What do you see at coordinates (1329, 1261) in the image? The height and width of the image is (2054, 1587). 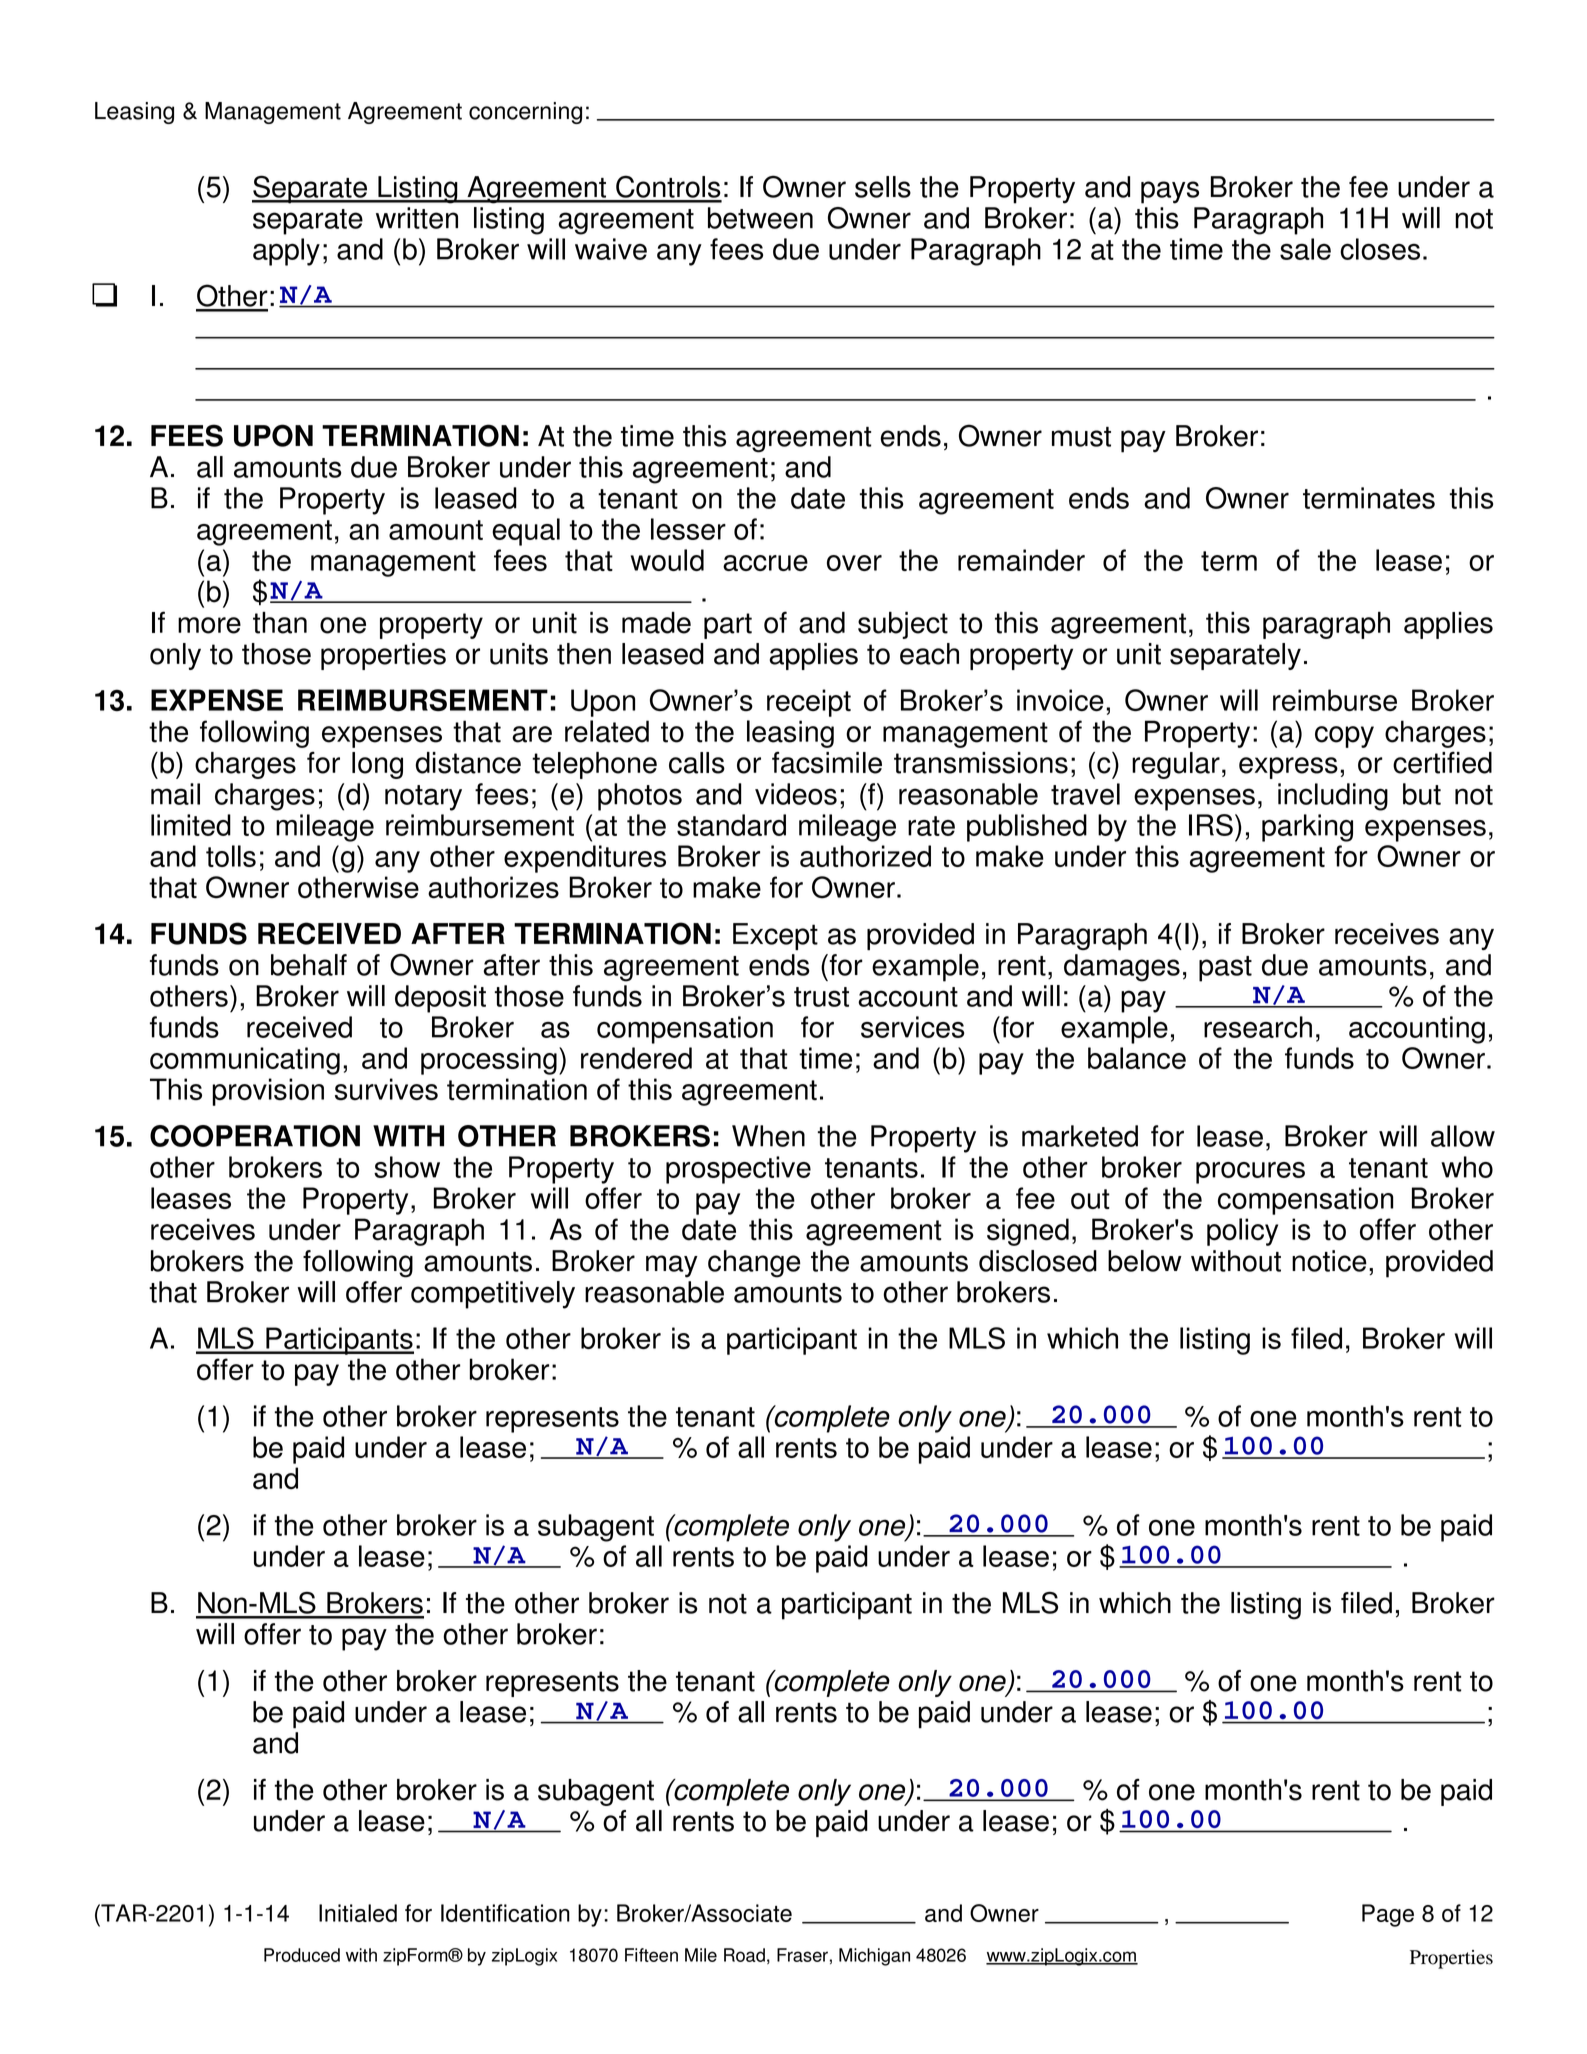 I see `notice` at bounding box center [1329, 1261].
